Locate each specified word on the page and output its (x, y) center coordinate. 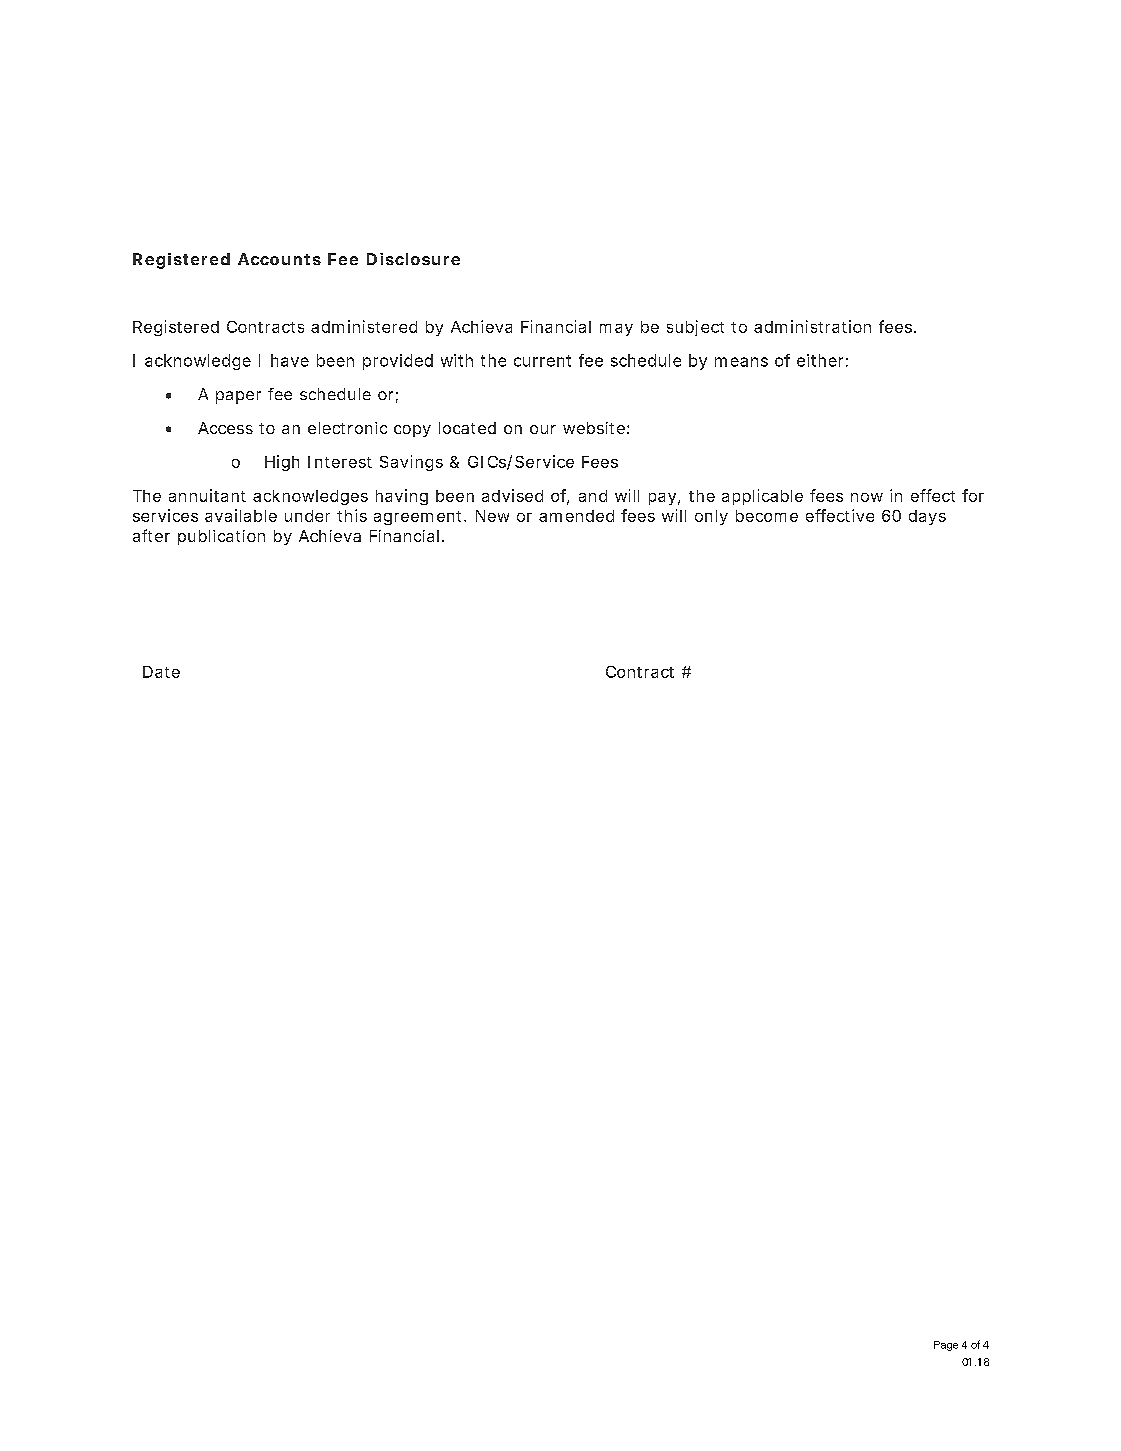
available (241, 515)
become (767, 516)
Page (946, 1346)
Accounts (279, 259)
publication (221, 537)
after (151, 535)
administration (812, 326)
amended (576, 516)
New (492, 516)
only (711, 517)
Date (161, 672)
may (616, 330)
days (927, 517)
